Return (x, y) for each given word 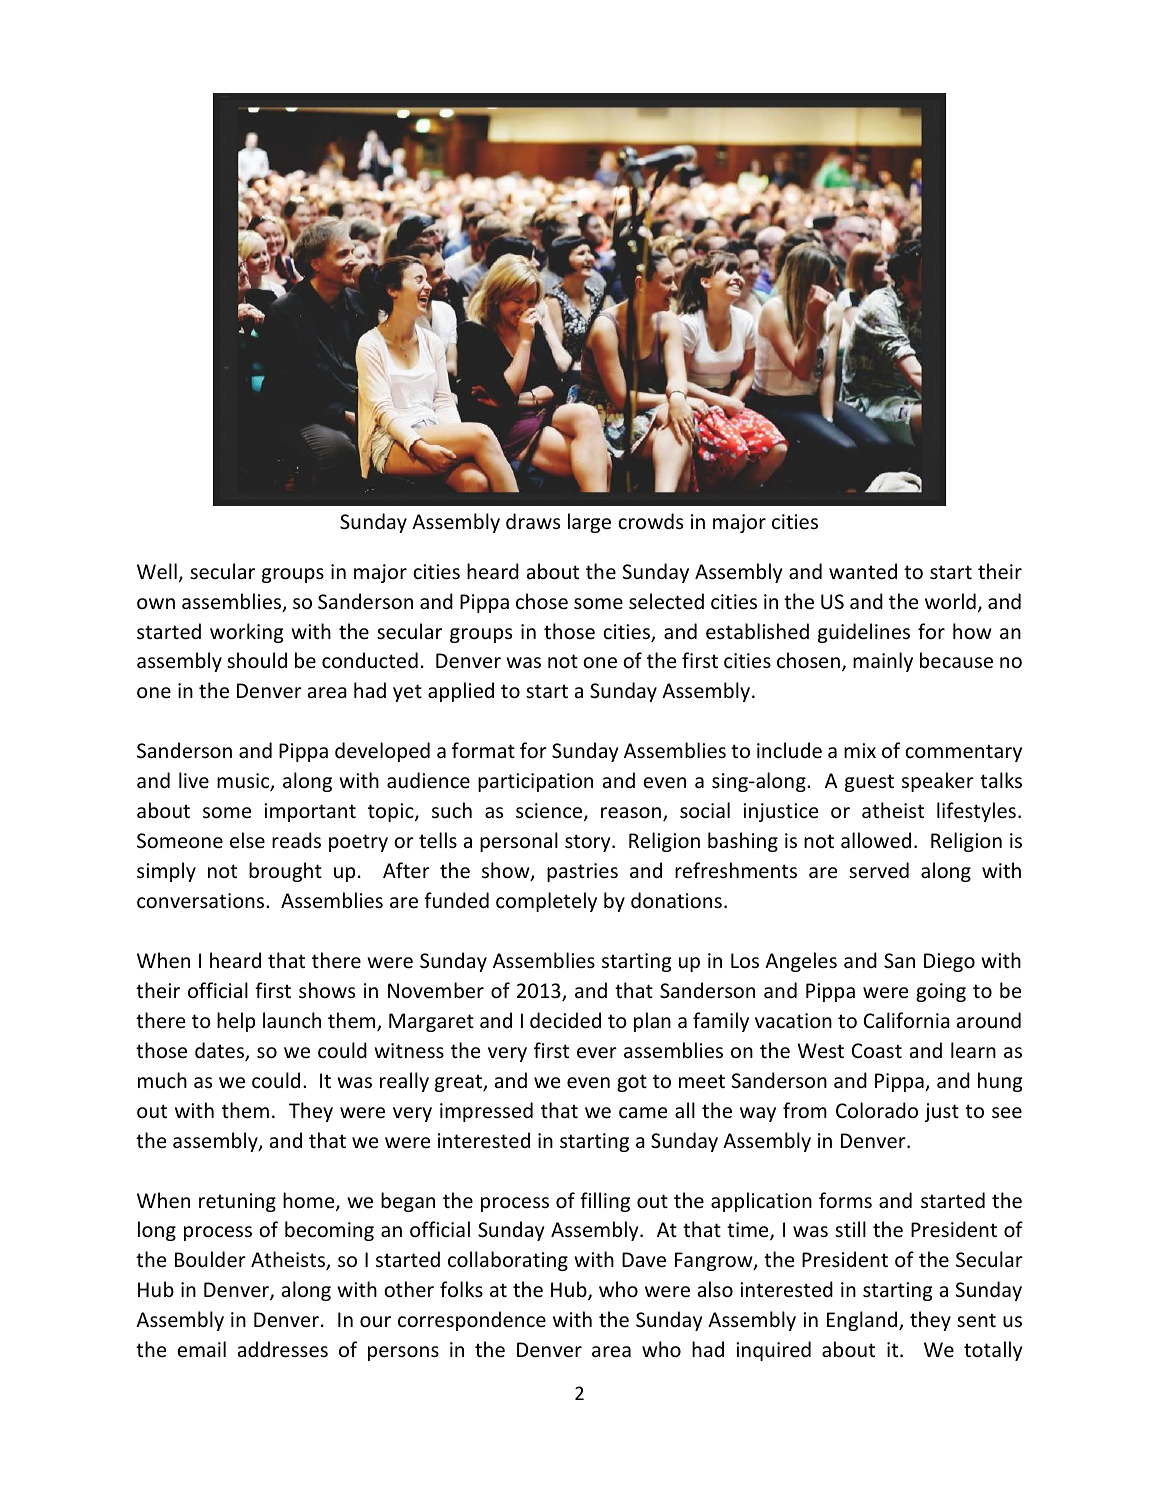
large (589, 523)
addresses (283, 1349)
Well (157, 571)
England (863, 1321)
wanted (863, 571)
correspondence (472, 1321)
